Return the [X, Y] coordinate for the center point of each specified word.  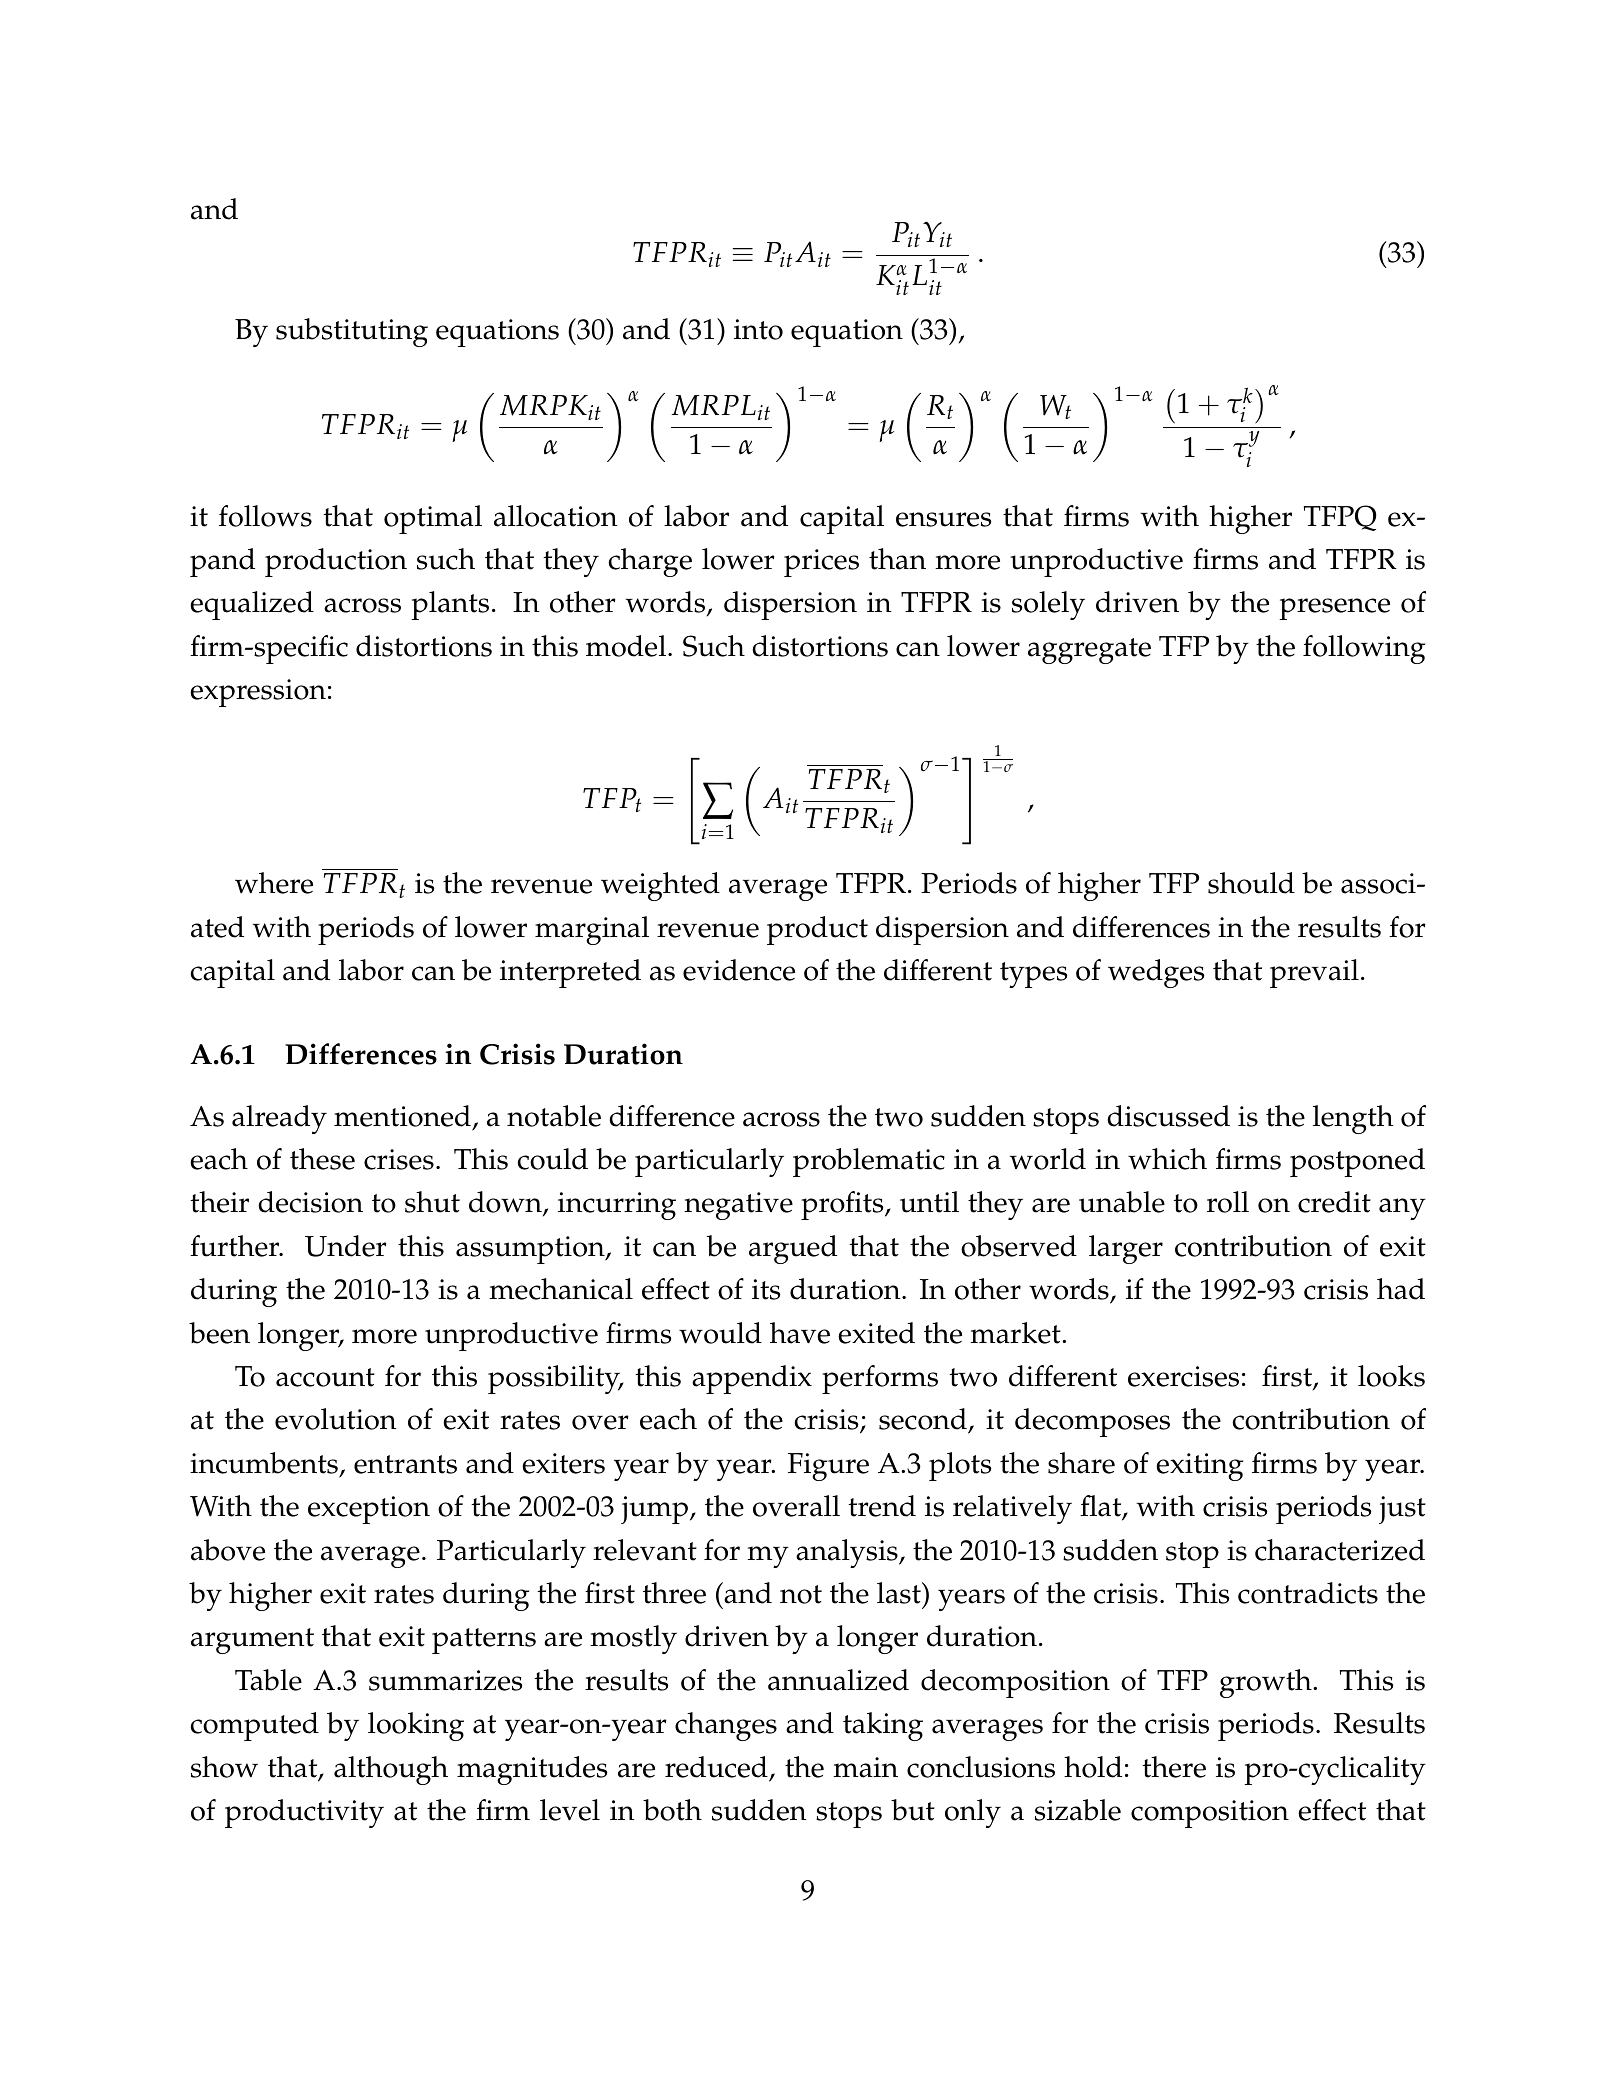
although [391, 1770]
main [865, 1767]
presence [1334, 609]
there [1174, 1767]
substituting [352, 332]
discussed [1168, 1116]
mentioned [402, 1116]
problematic [869, 1162]
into [758, 329]
